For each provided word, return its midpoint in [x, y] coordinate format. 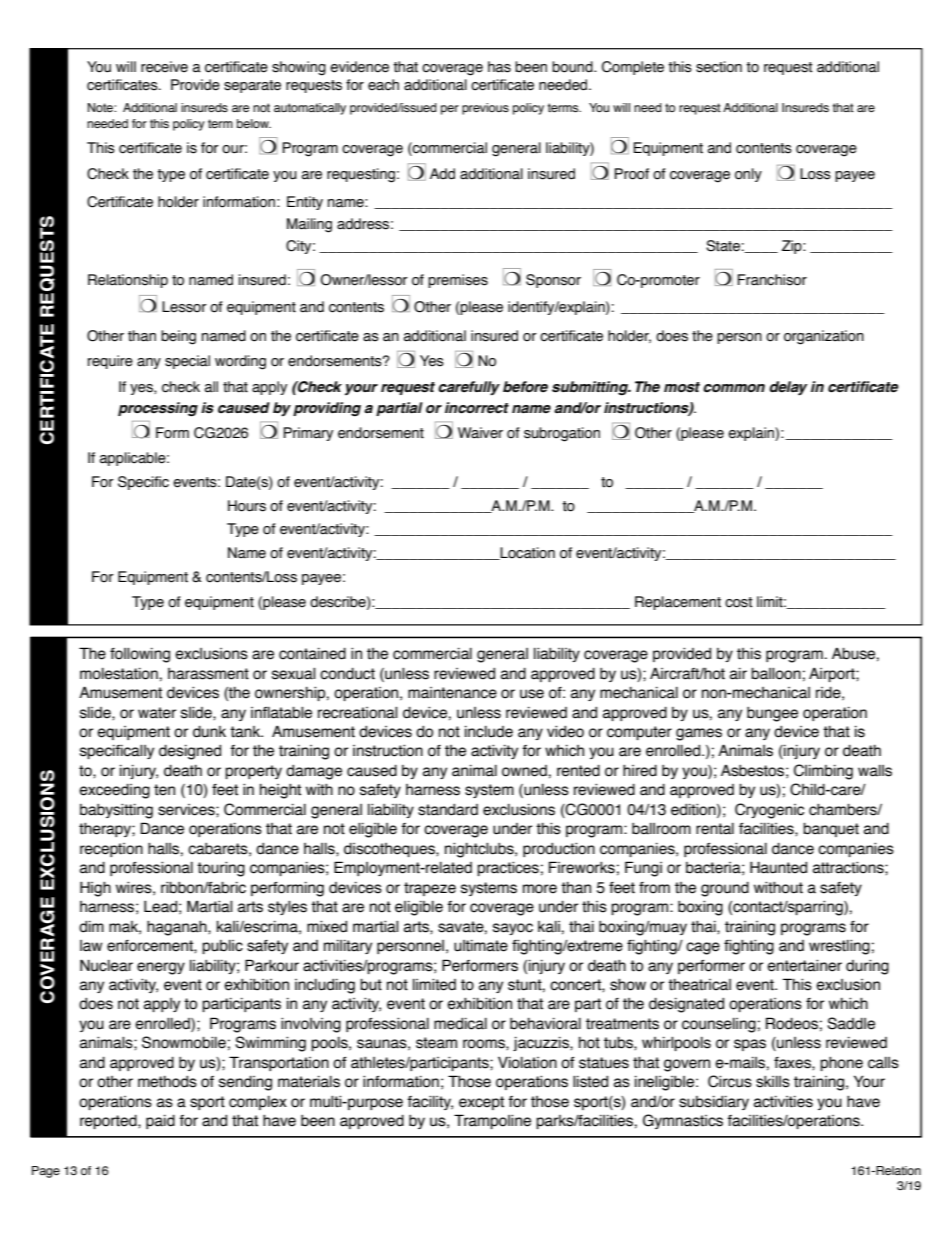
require [110, 362]
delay [788, 388]
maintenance [452, 693]
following [140, 655]
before [525, 387]
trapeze [430, 889]
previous [485, 109]
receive [164, 67]
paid [160, 1122]
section [719, 67]
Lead [160, 906]
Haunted [778, 867]
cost [739, 602]
